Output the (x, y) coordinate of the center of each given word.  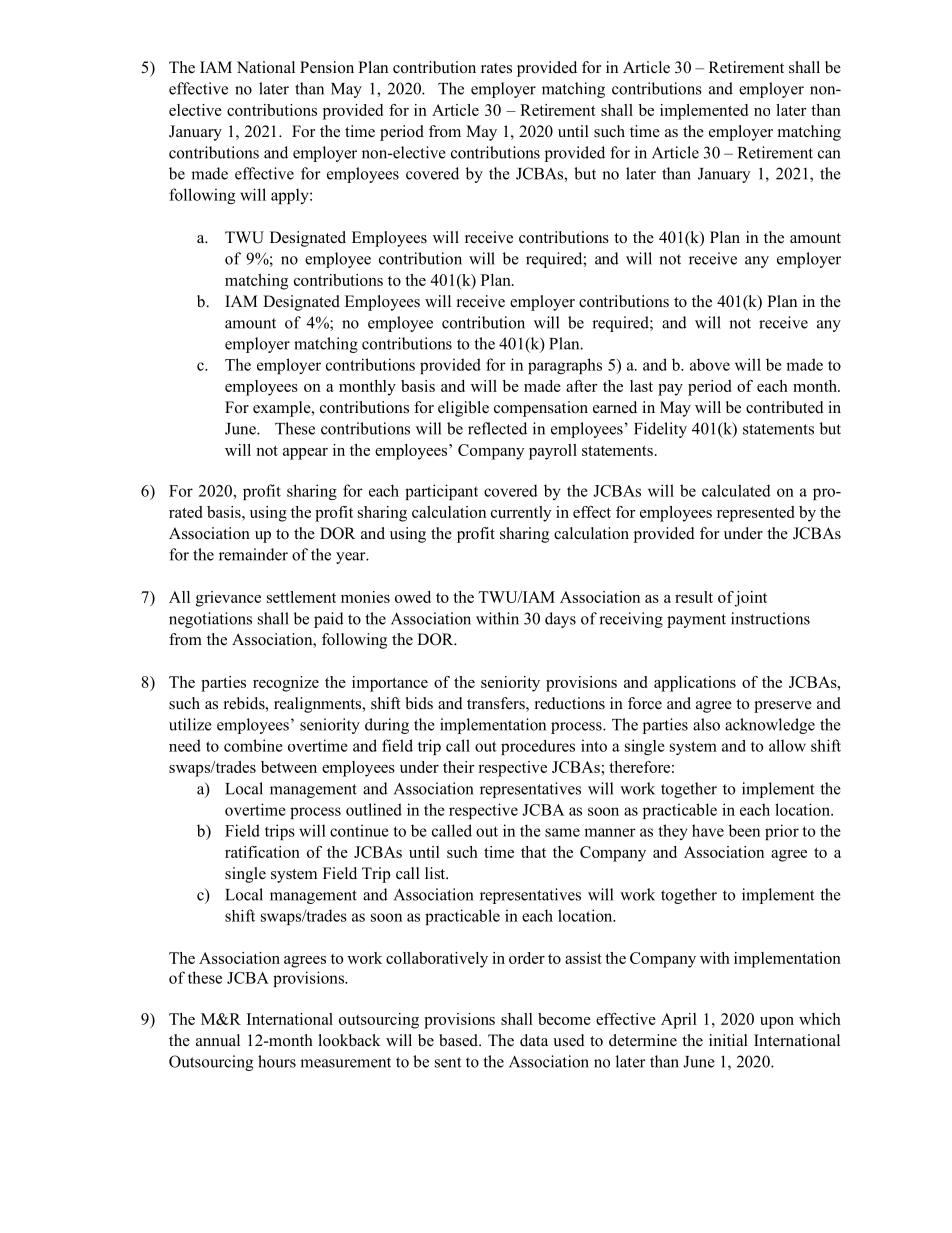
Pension (327, 67)
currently (521, 514)
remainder (253, 554)
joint (750, 599)
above (710, 364)
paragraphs (565, 366)
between (289, 767)
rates (496, 68)
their (459, 767)
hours (277, 1061)
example (283, 409)
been (744, 830)
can (829, 154)
